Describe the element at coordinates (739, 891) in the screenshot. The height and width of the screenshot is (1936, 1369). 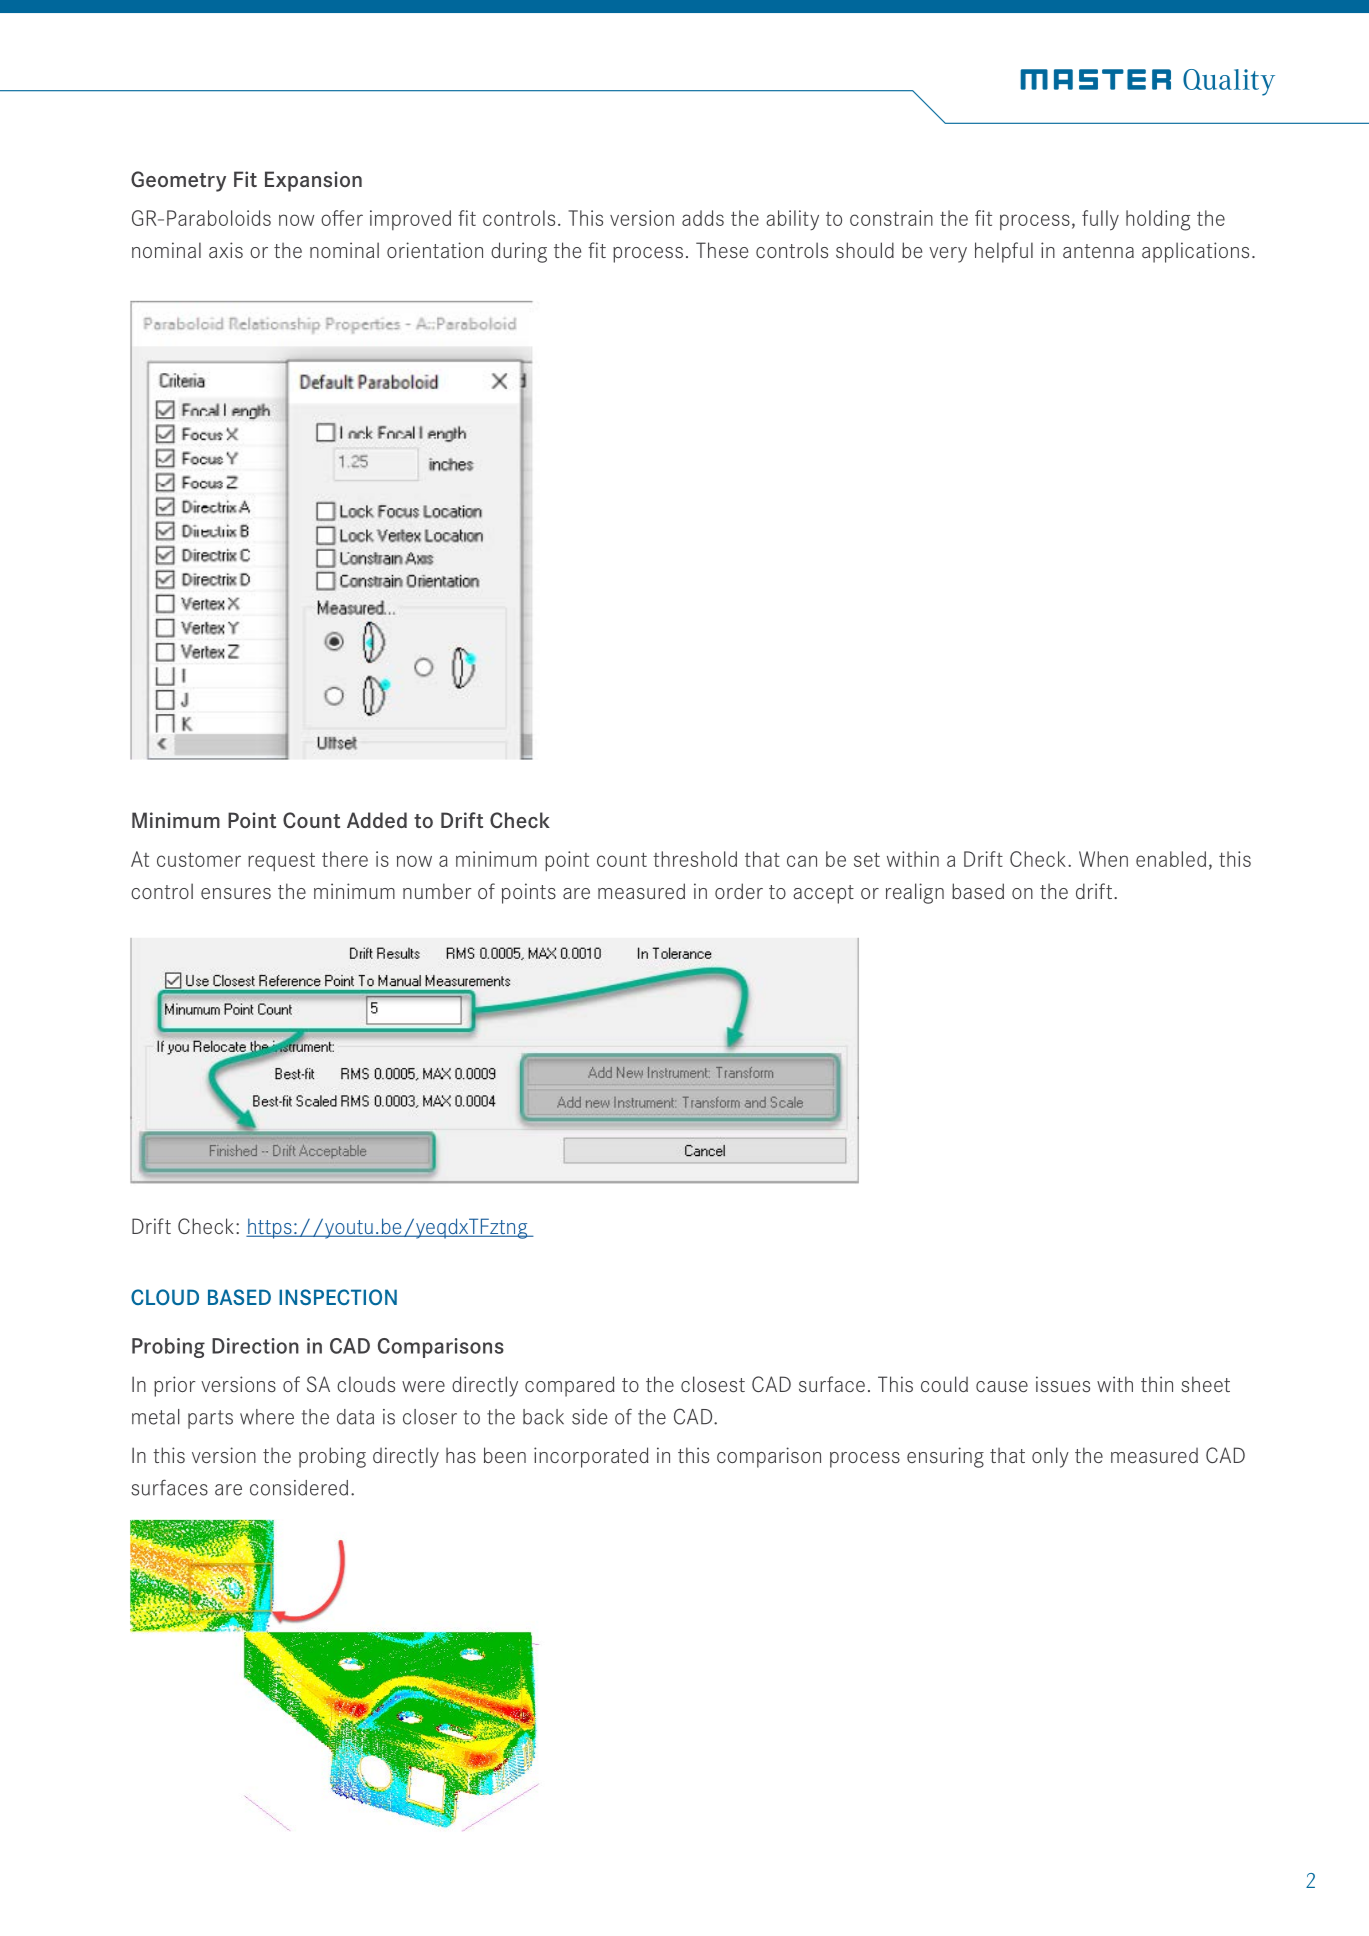
I see `order` at that location.
